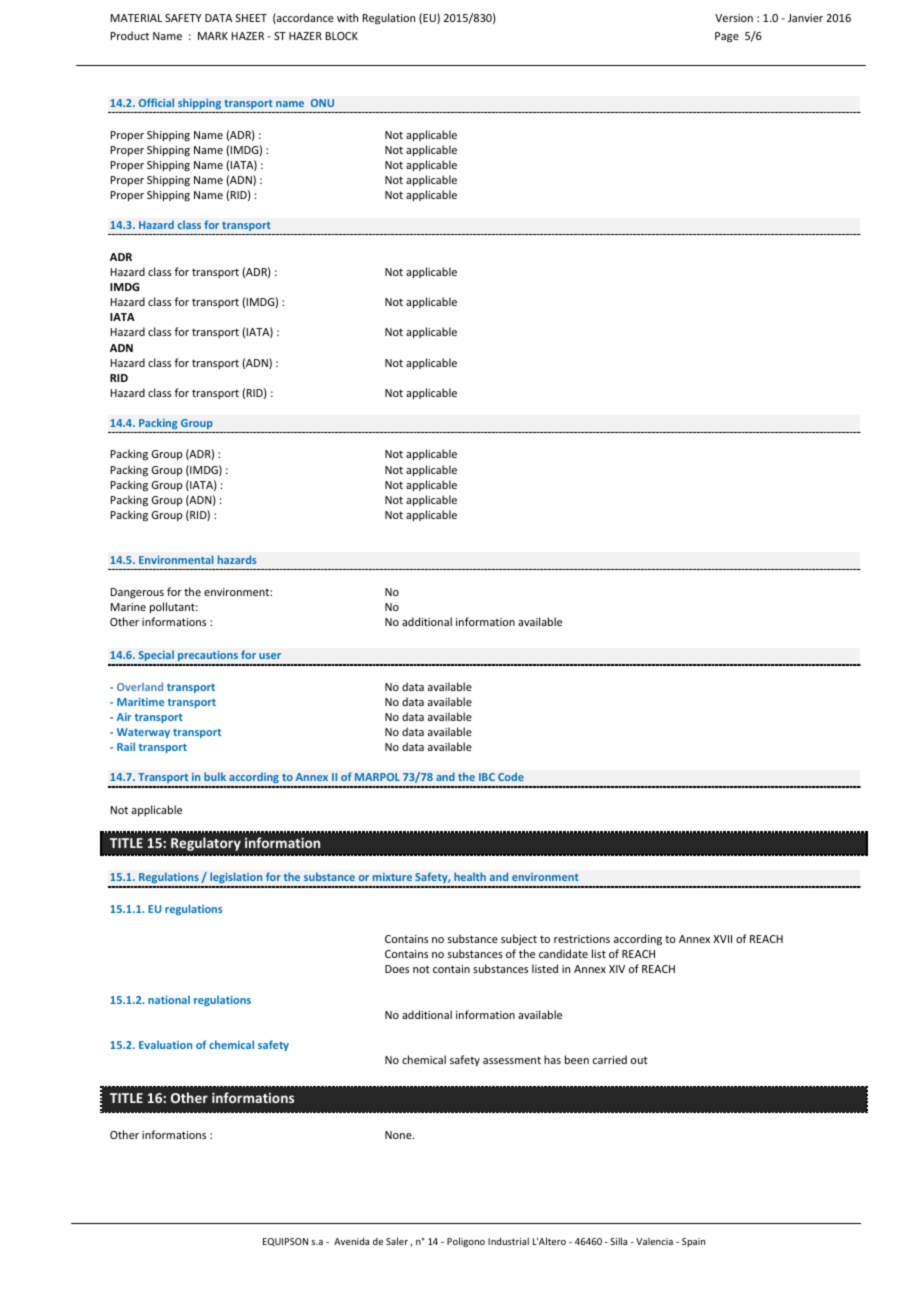  Describe the element at coordinates (727, 37) in the screenshot. I see `Page` at that location.
